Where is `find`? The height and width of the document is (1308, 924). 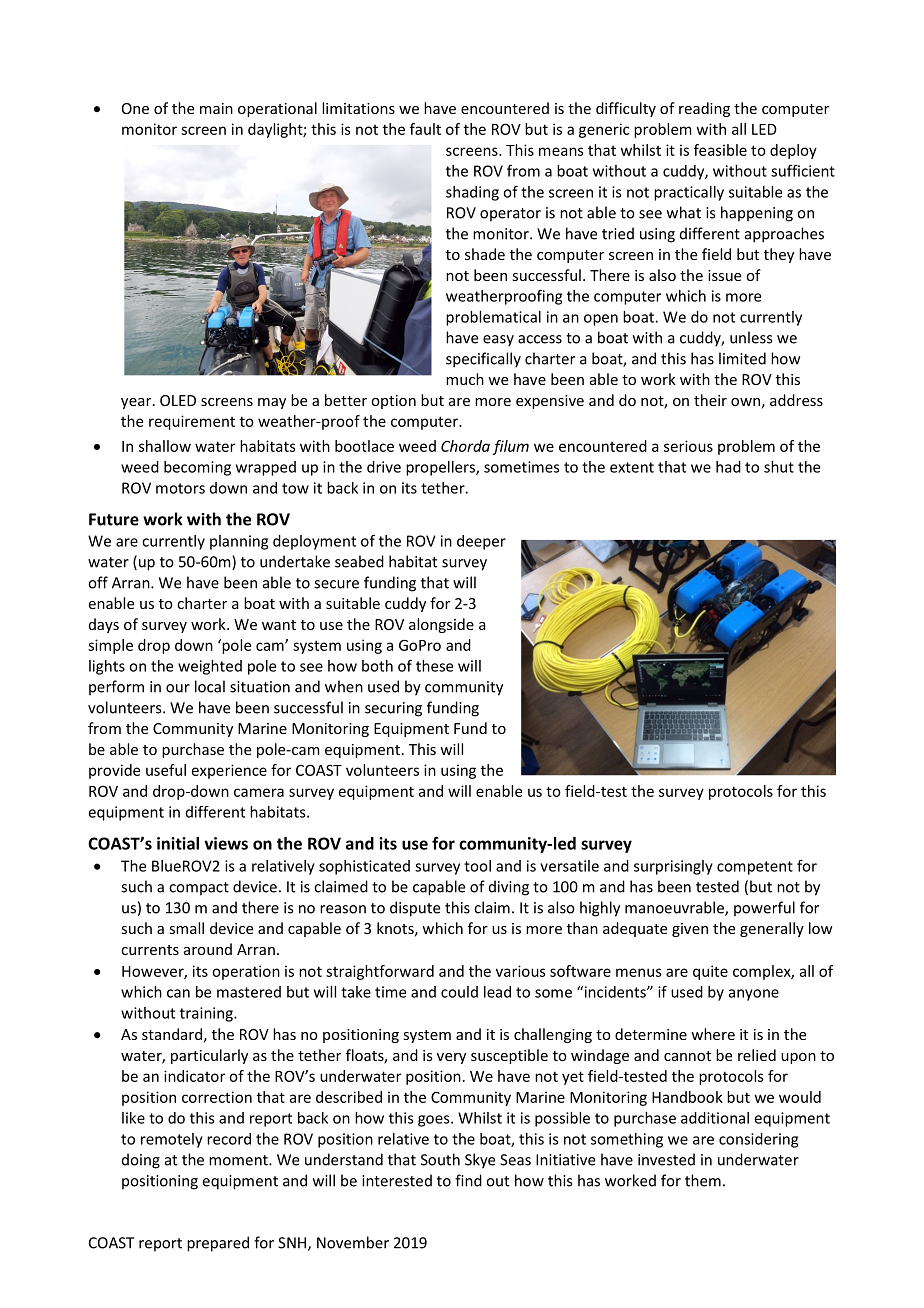
find is located at coordinates (468, 1180).
